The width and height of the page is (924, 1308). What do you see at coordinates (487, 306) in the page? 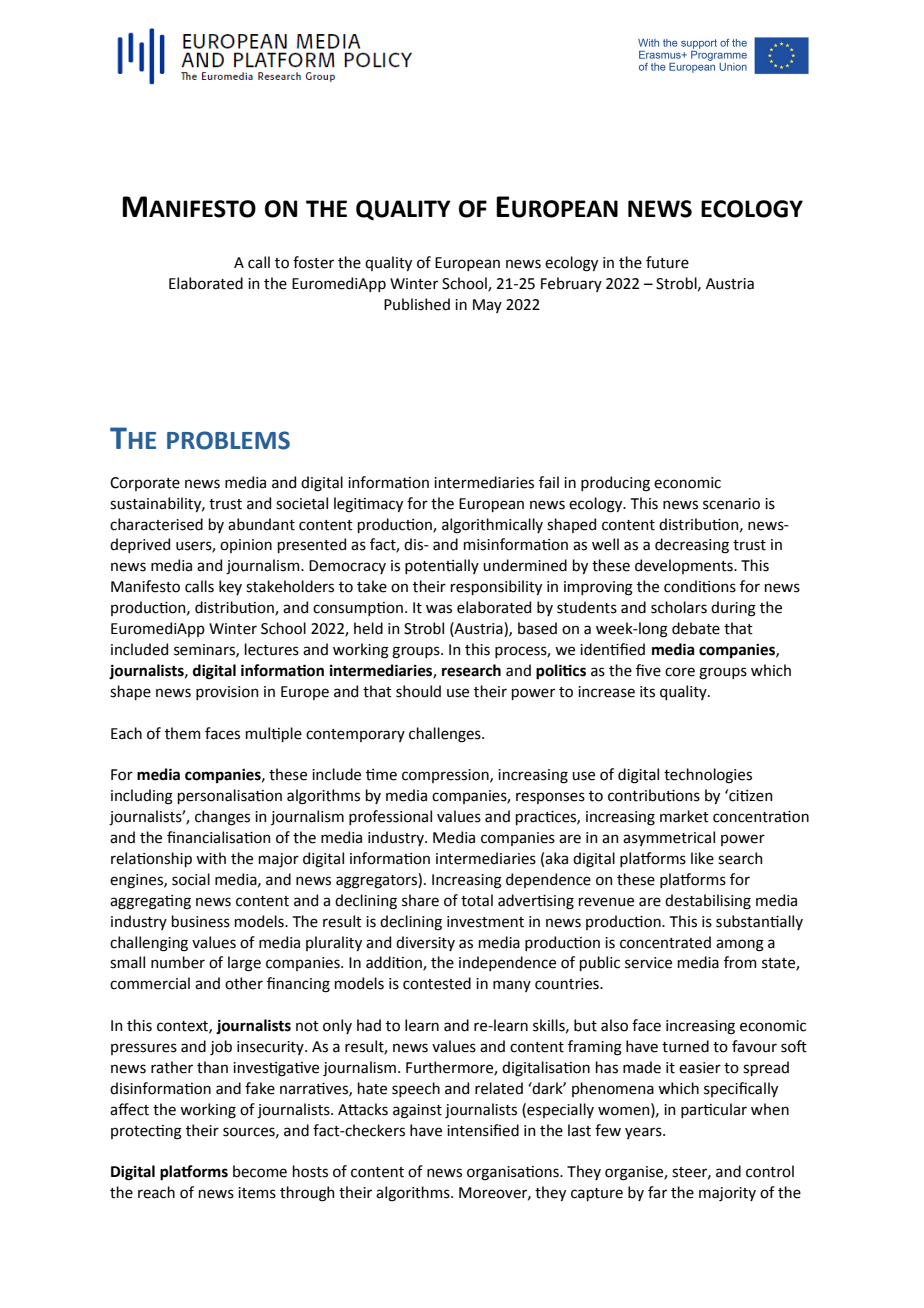
I see `May` at bounding box center [487, 306].
